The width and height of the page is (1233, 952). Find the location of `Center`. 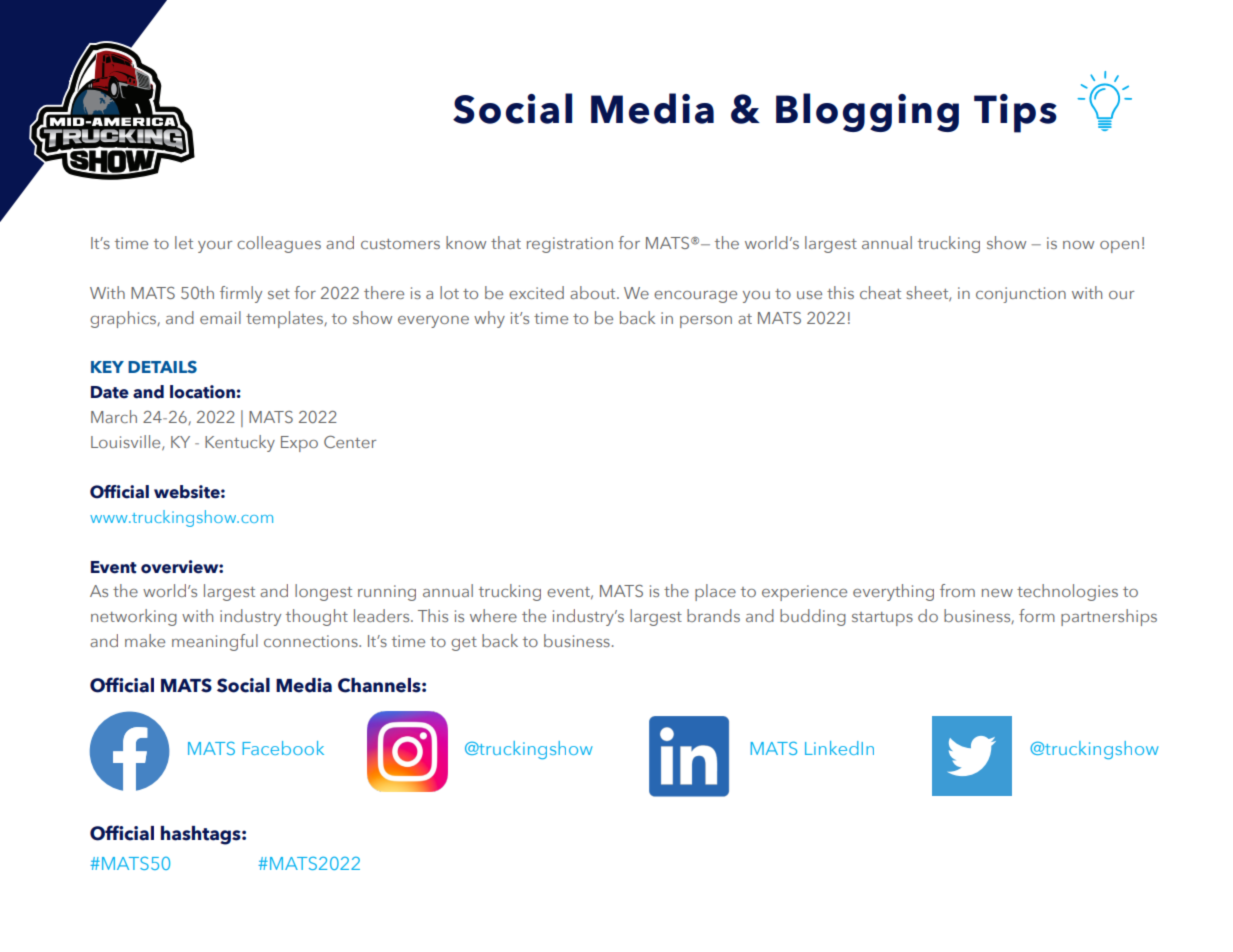

Center is located at coordinates (350, 442).
